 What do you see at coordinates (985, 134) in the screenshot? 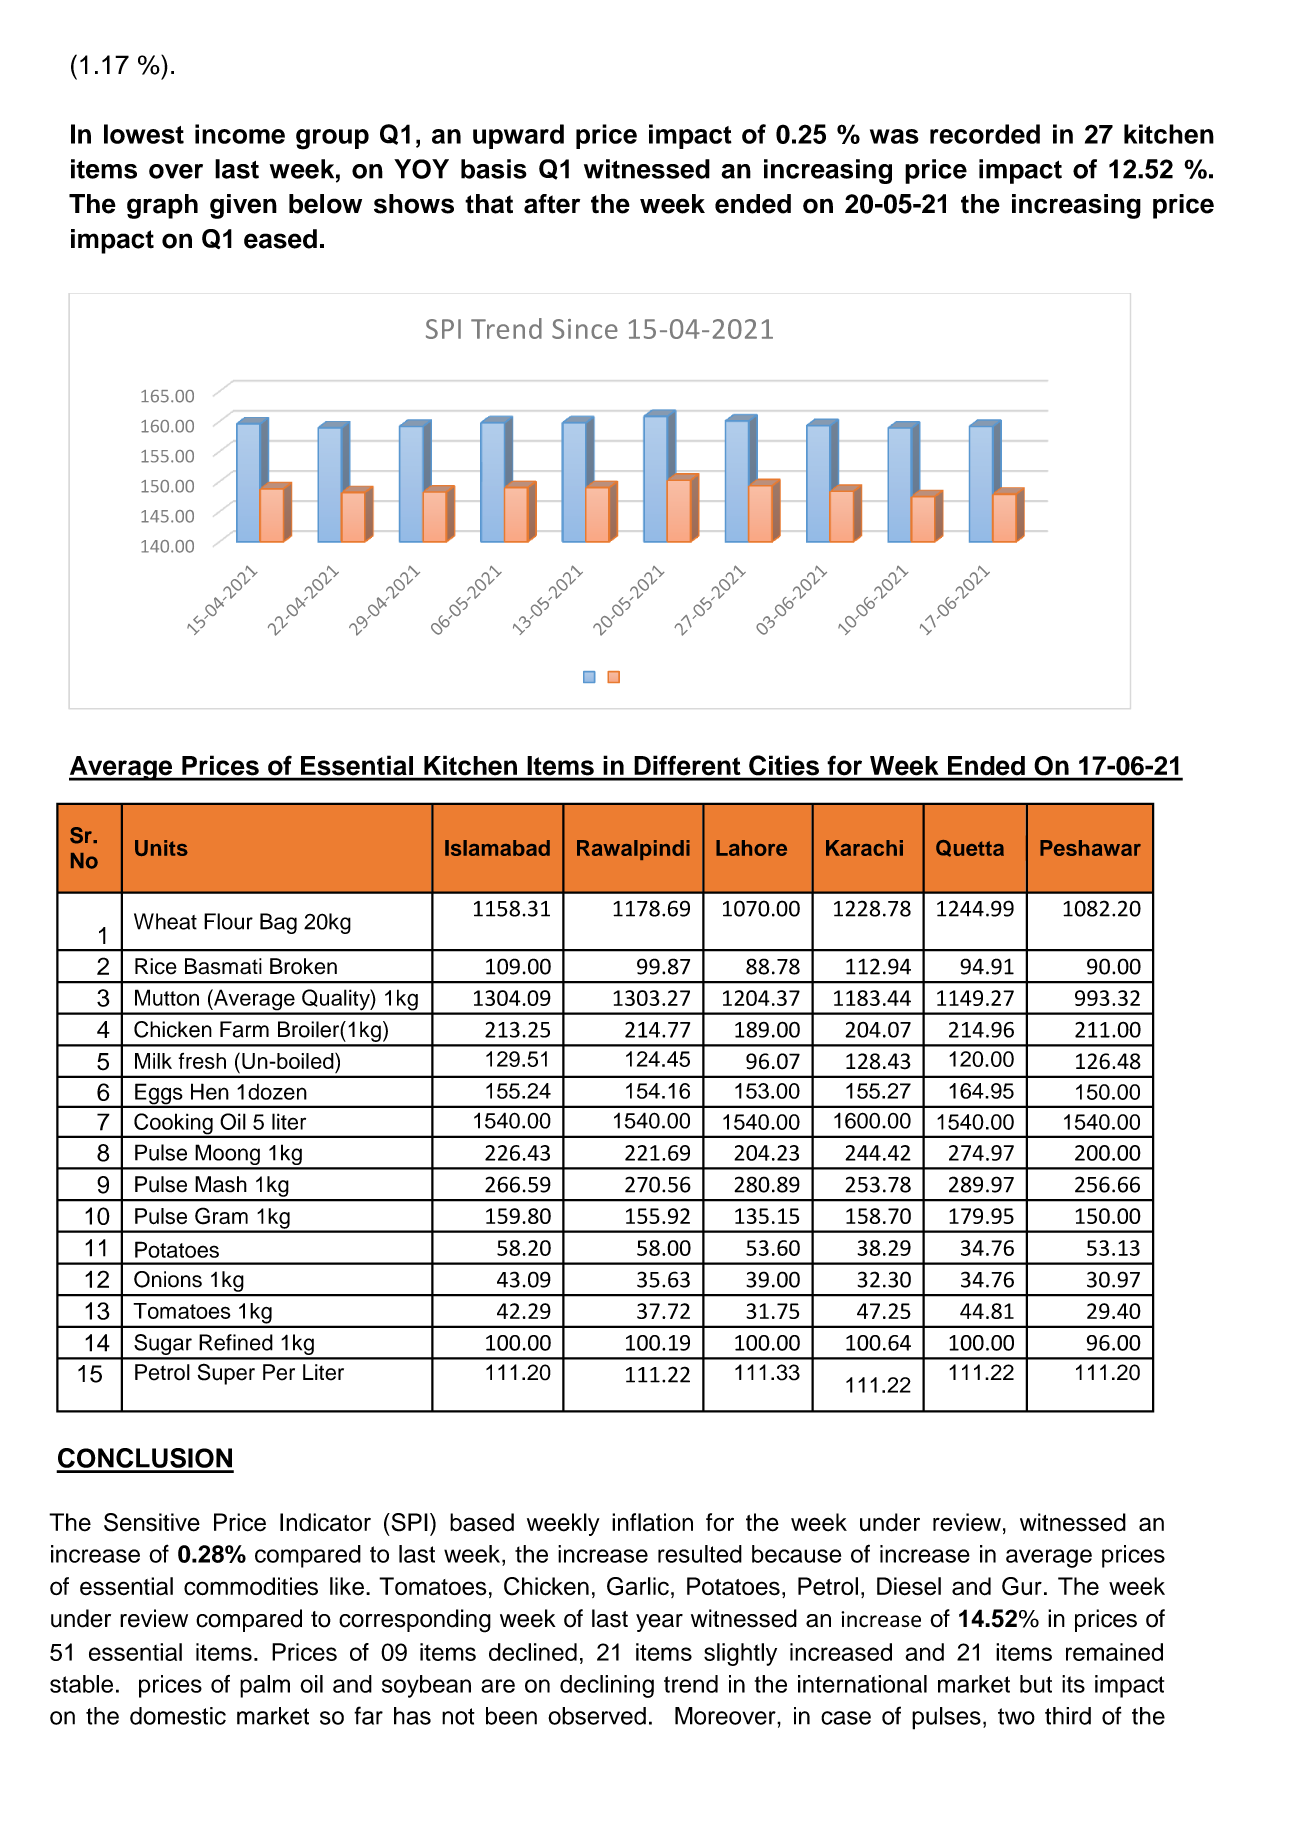
I see `recorded` at bounding box center [985, 134].
